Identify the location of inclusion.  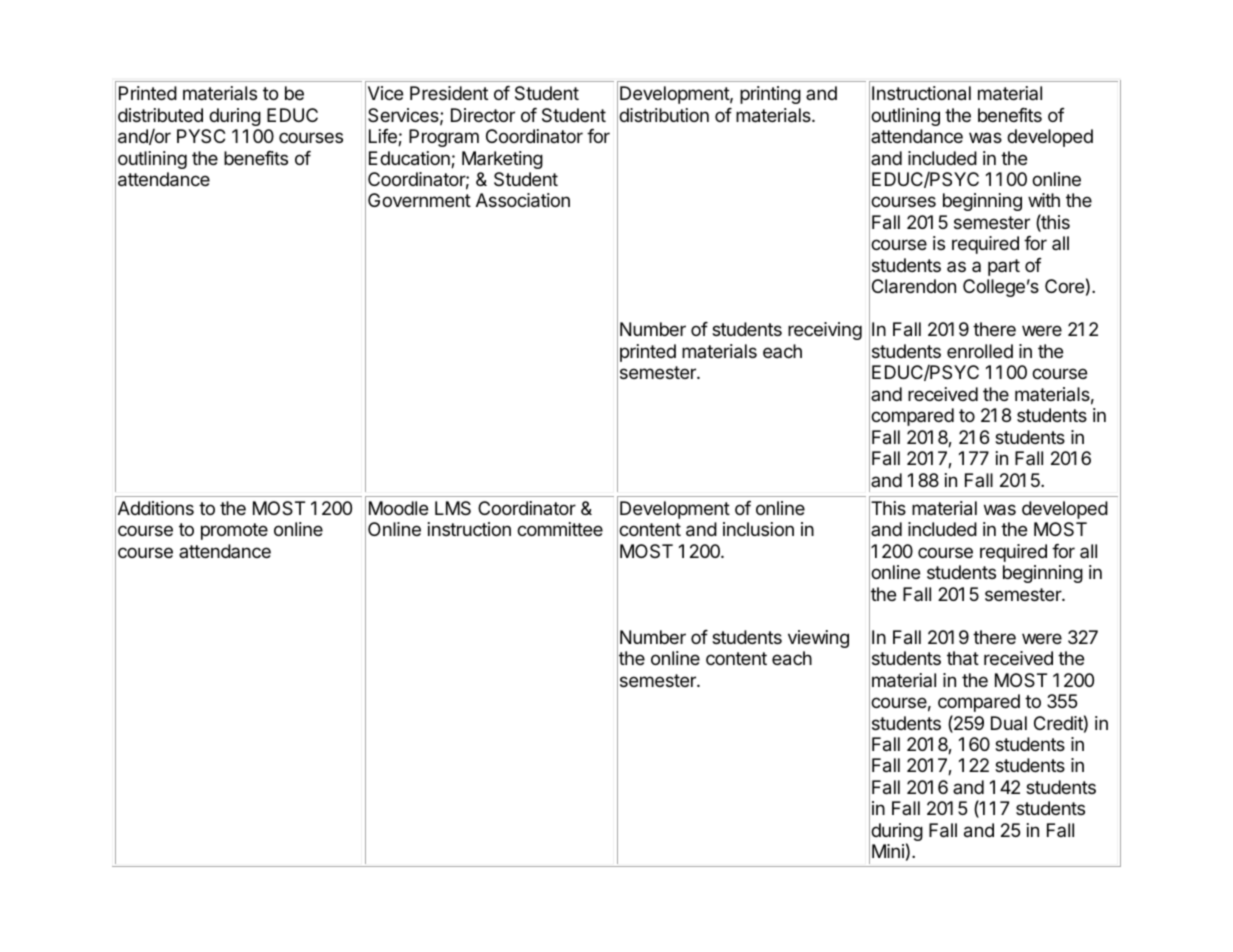
(758, 529).
